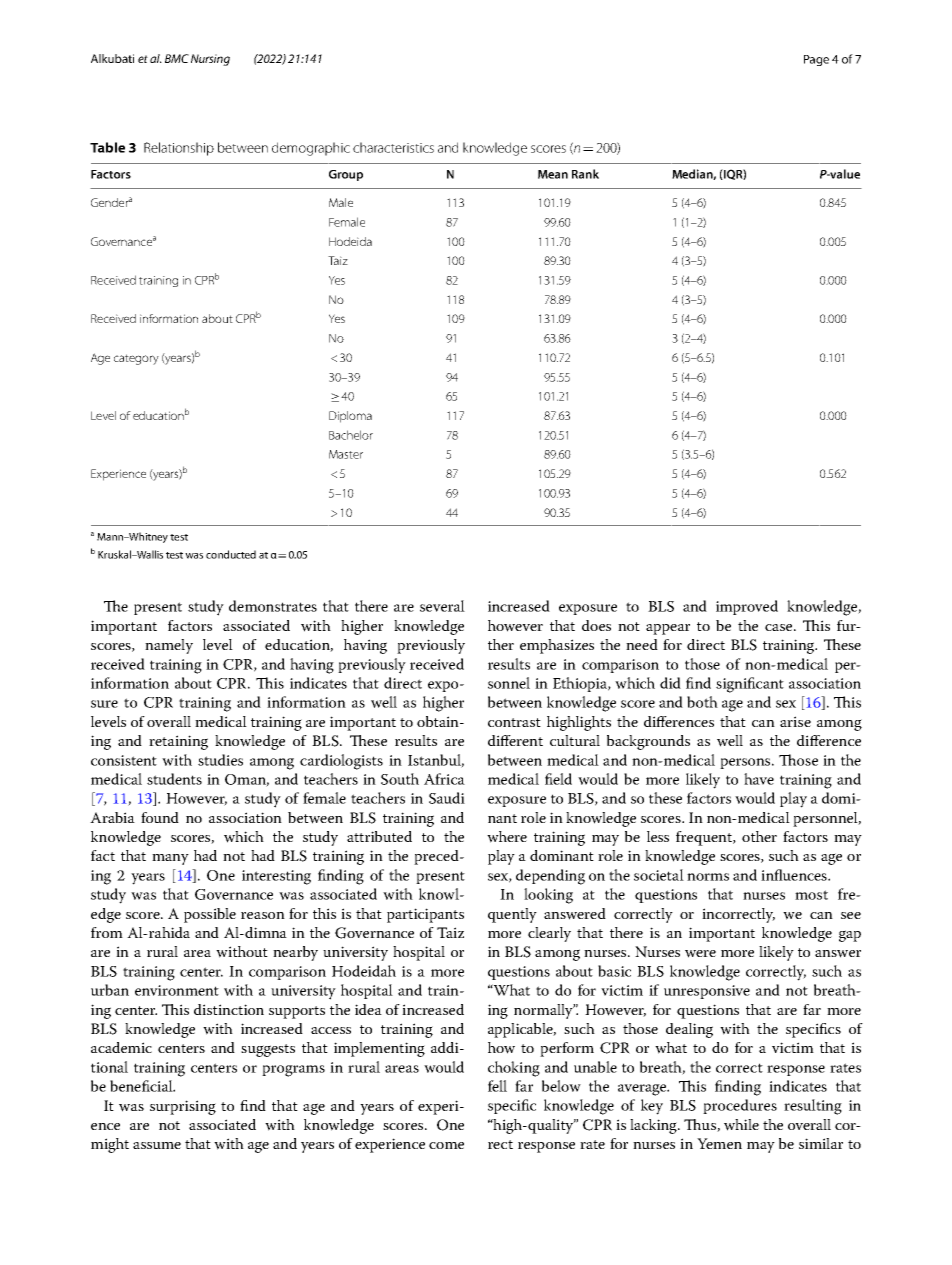  What do you see at coordinates (497, 1086) in the page?
I see `fell` at bounding box center [497, 1086].
